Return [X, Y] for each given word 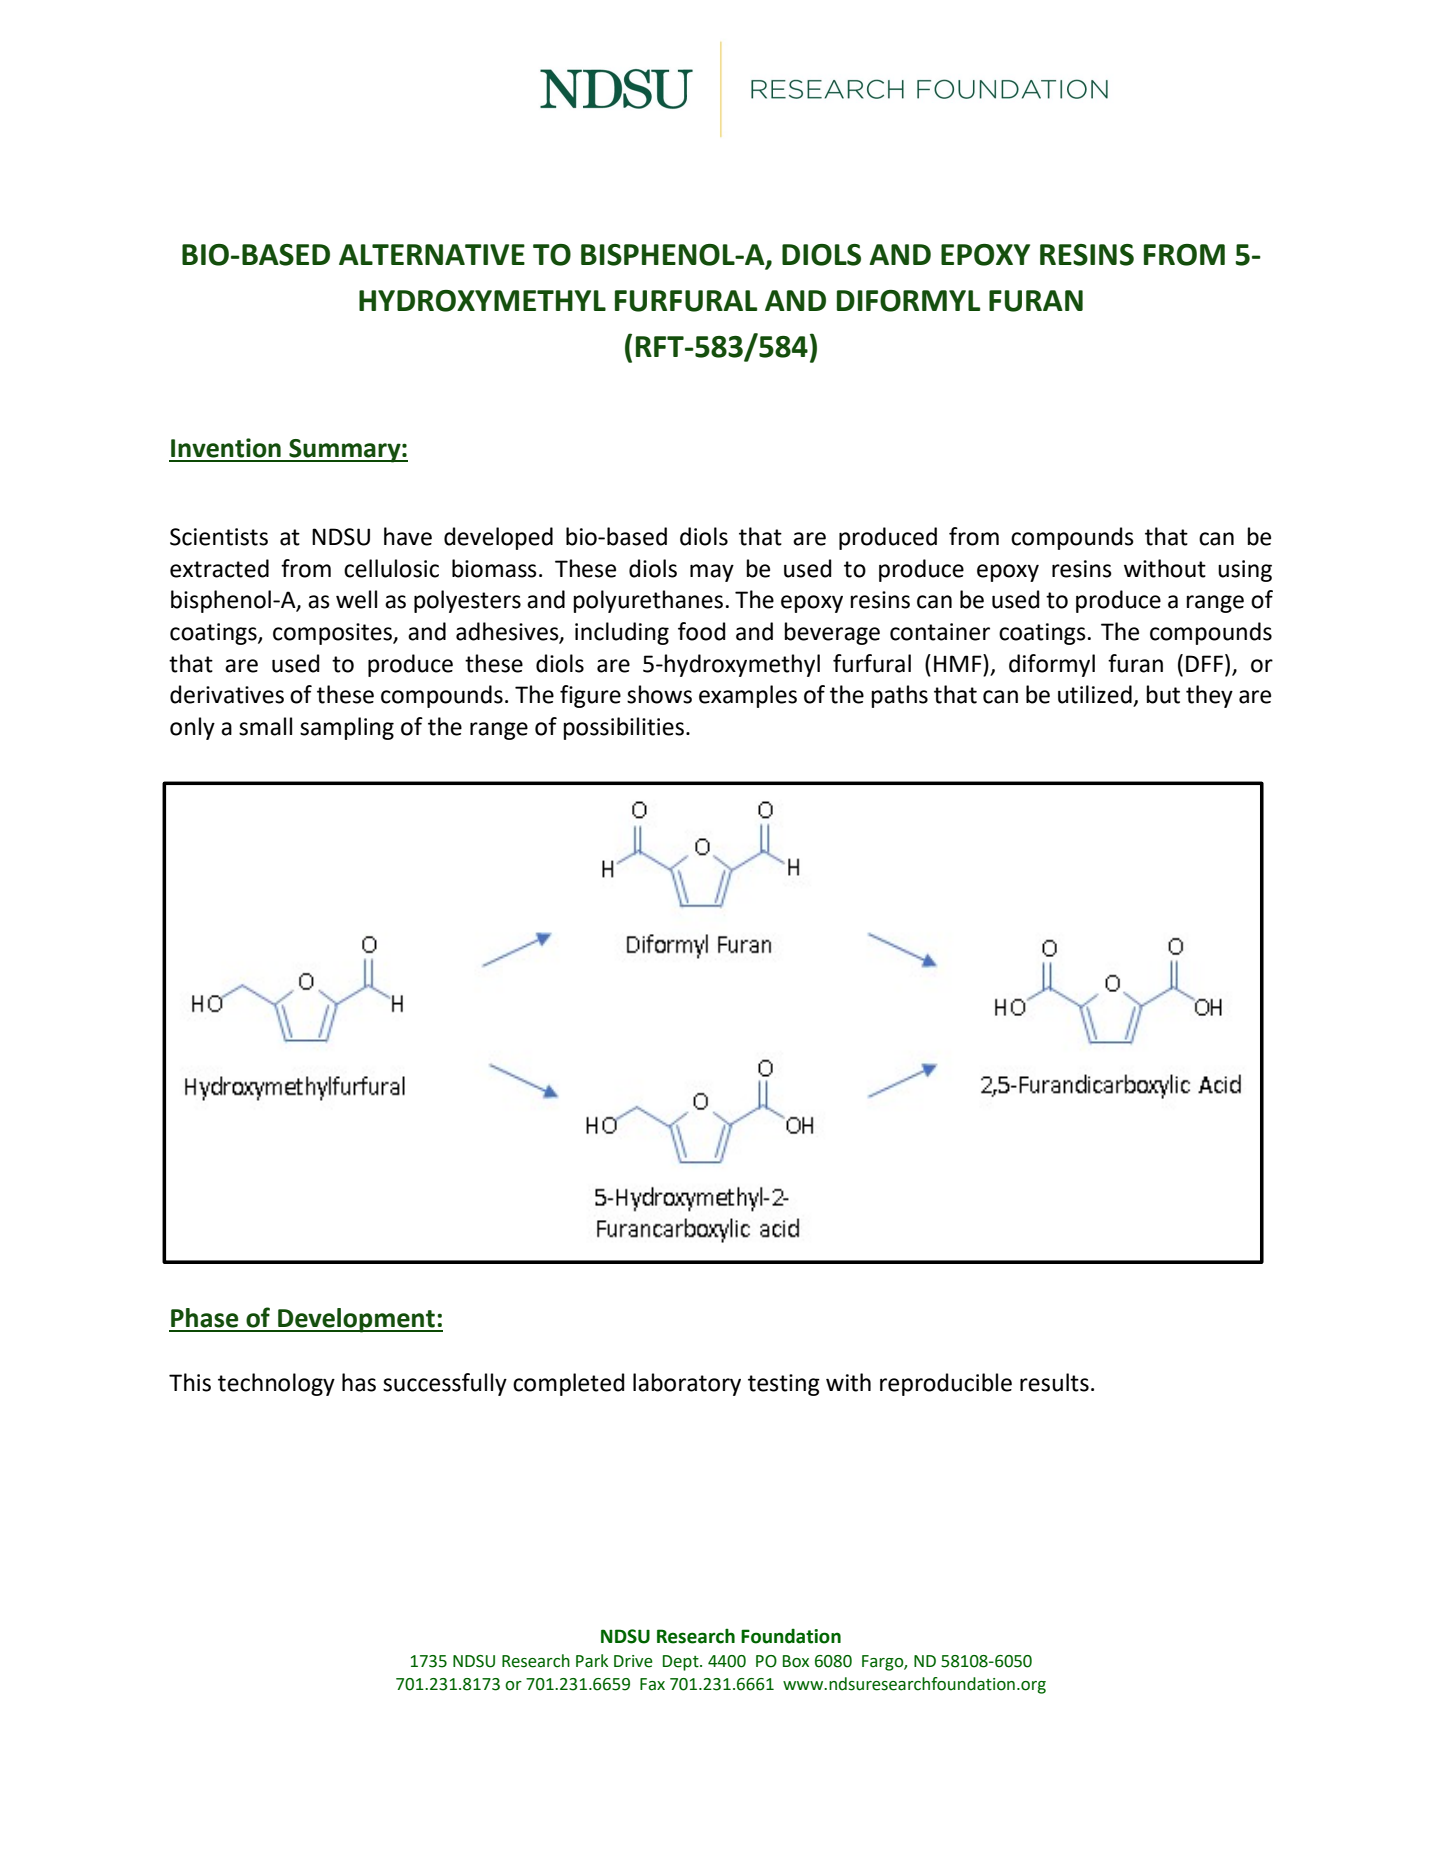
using [1245, 571]
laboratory [687, 1384]
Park [592, 1661]
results [1054, 1382]
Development [356, 1320]
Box [796, 1661]
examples [748, 696]
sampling [347, 728]
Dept [682, 1663]
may [712, 573]
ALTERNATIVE [432, 254]
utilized [1095, 694]
